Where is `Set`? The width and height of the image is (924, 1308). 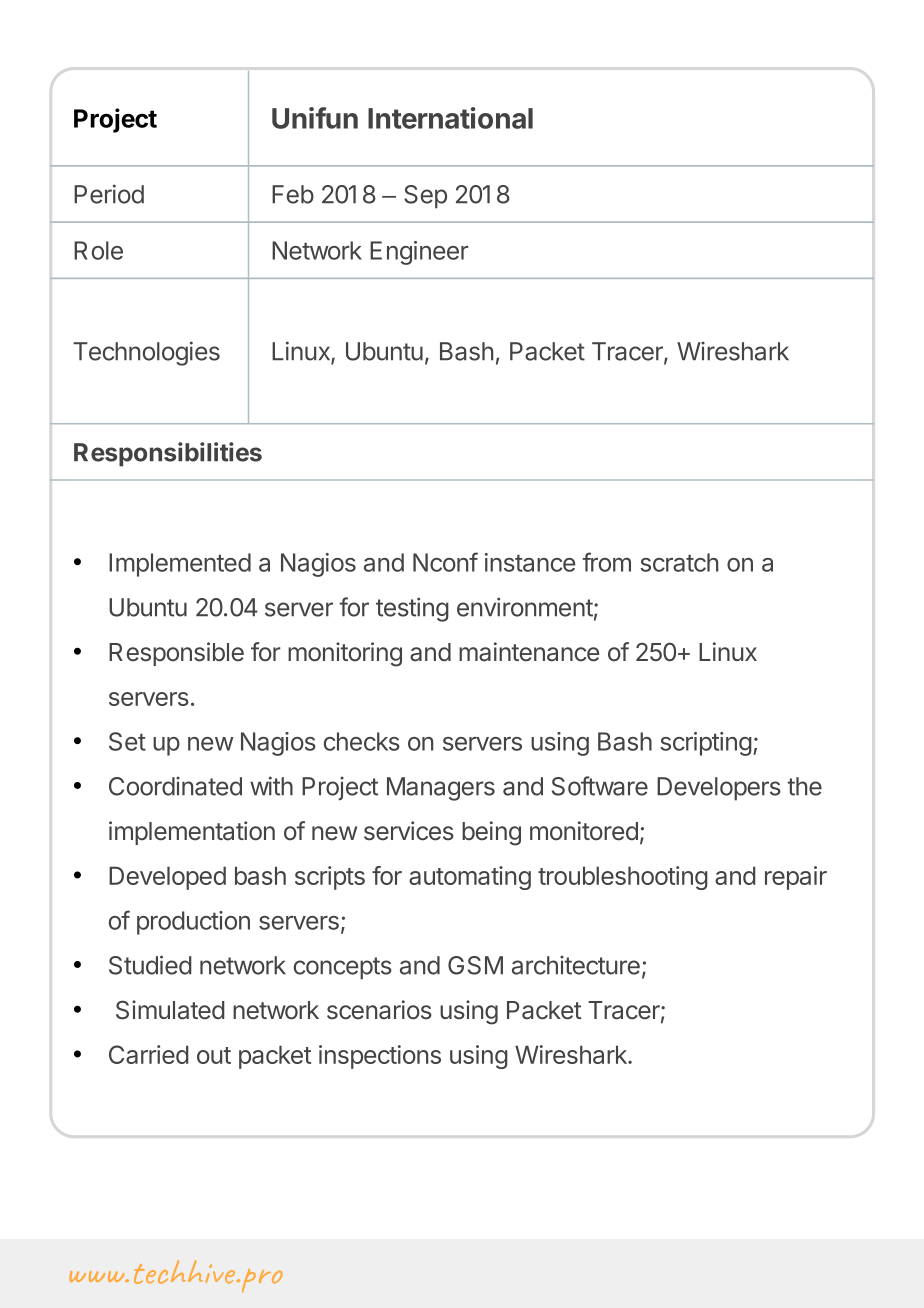
Set is located at coordinates (127, 741).
